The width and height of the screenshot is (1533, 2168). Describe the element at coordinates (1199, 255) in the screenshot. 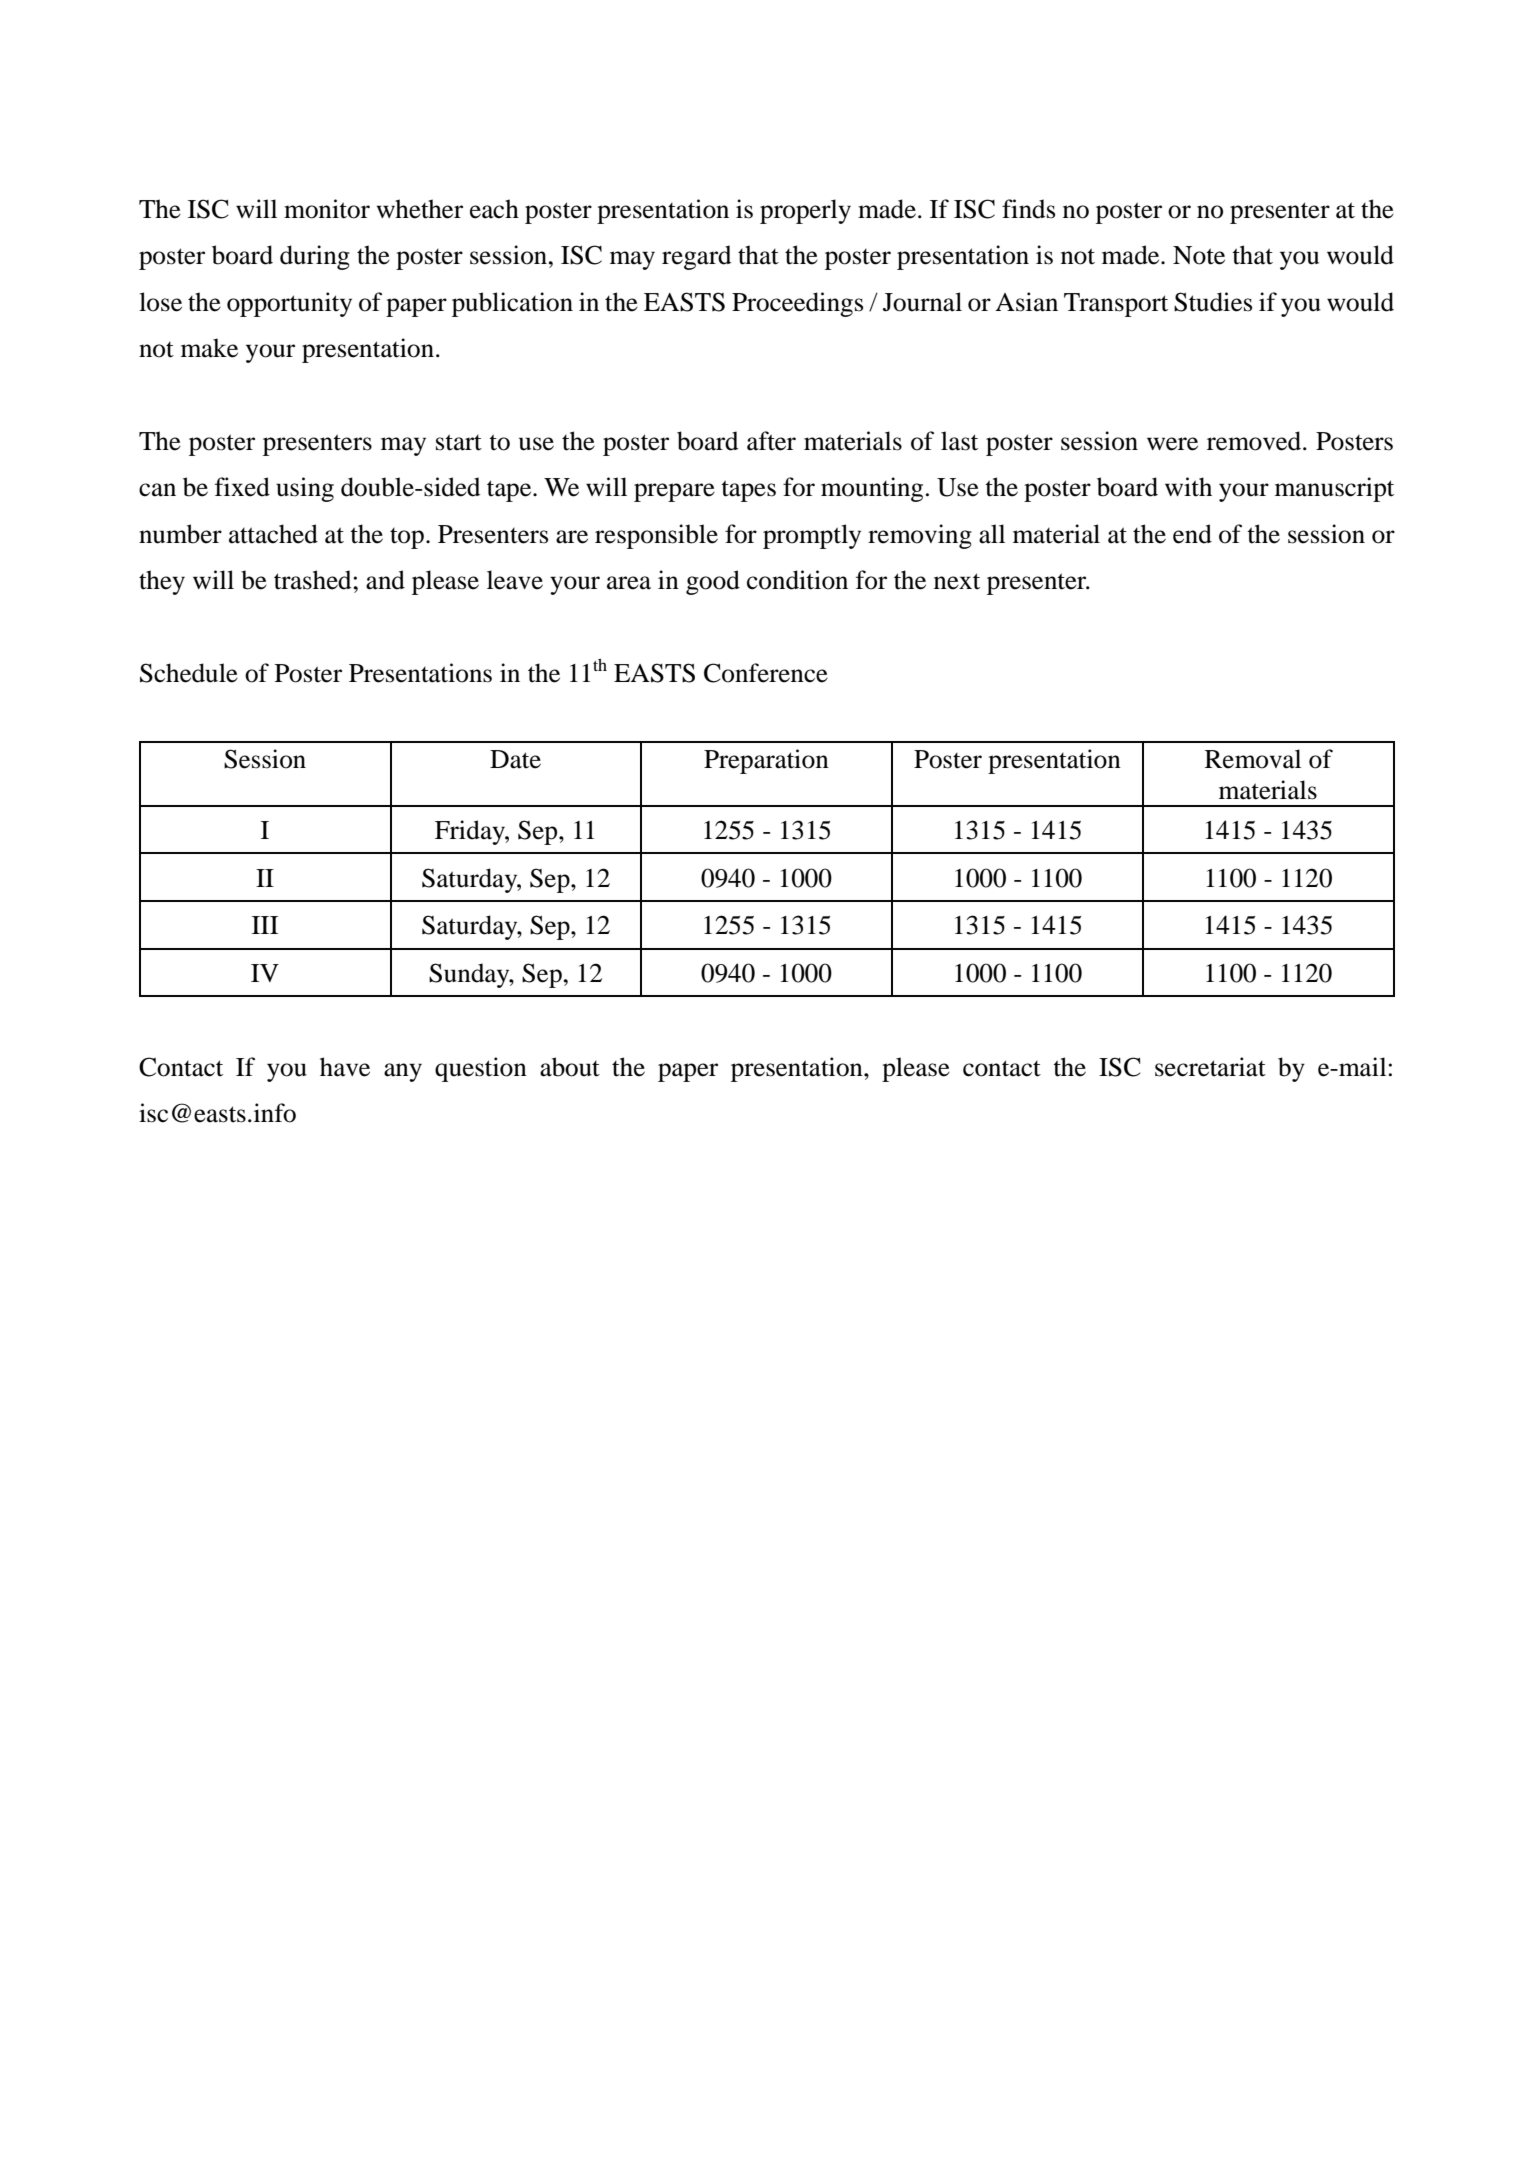

I see `Note` at that location.
